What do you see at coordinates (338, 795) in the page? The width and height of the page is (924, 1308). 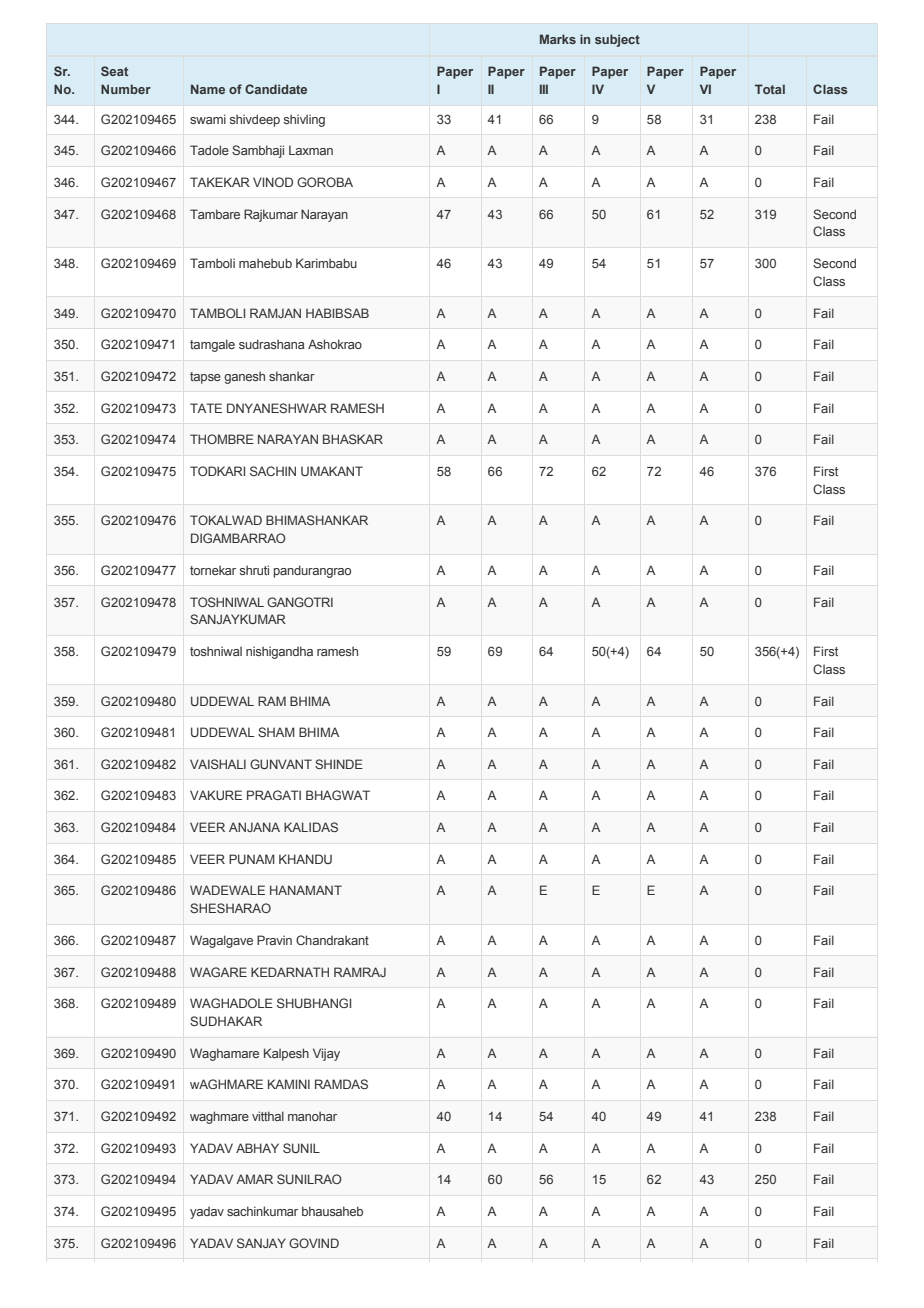 I see `BHAGWAT` at bounding box center [338, 795].
